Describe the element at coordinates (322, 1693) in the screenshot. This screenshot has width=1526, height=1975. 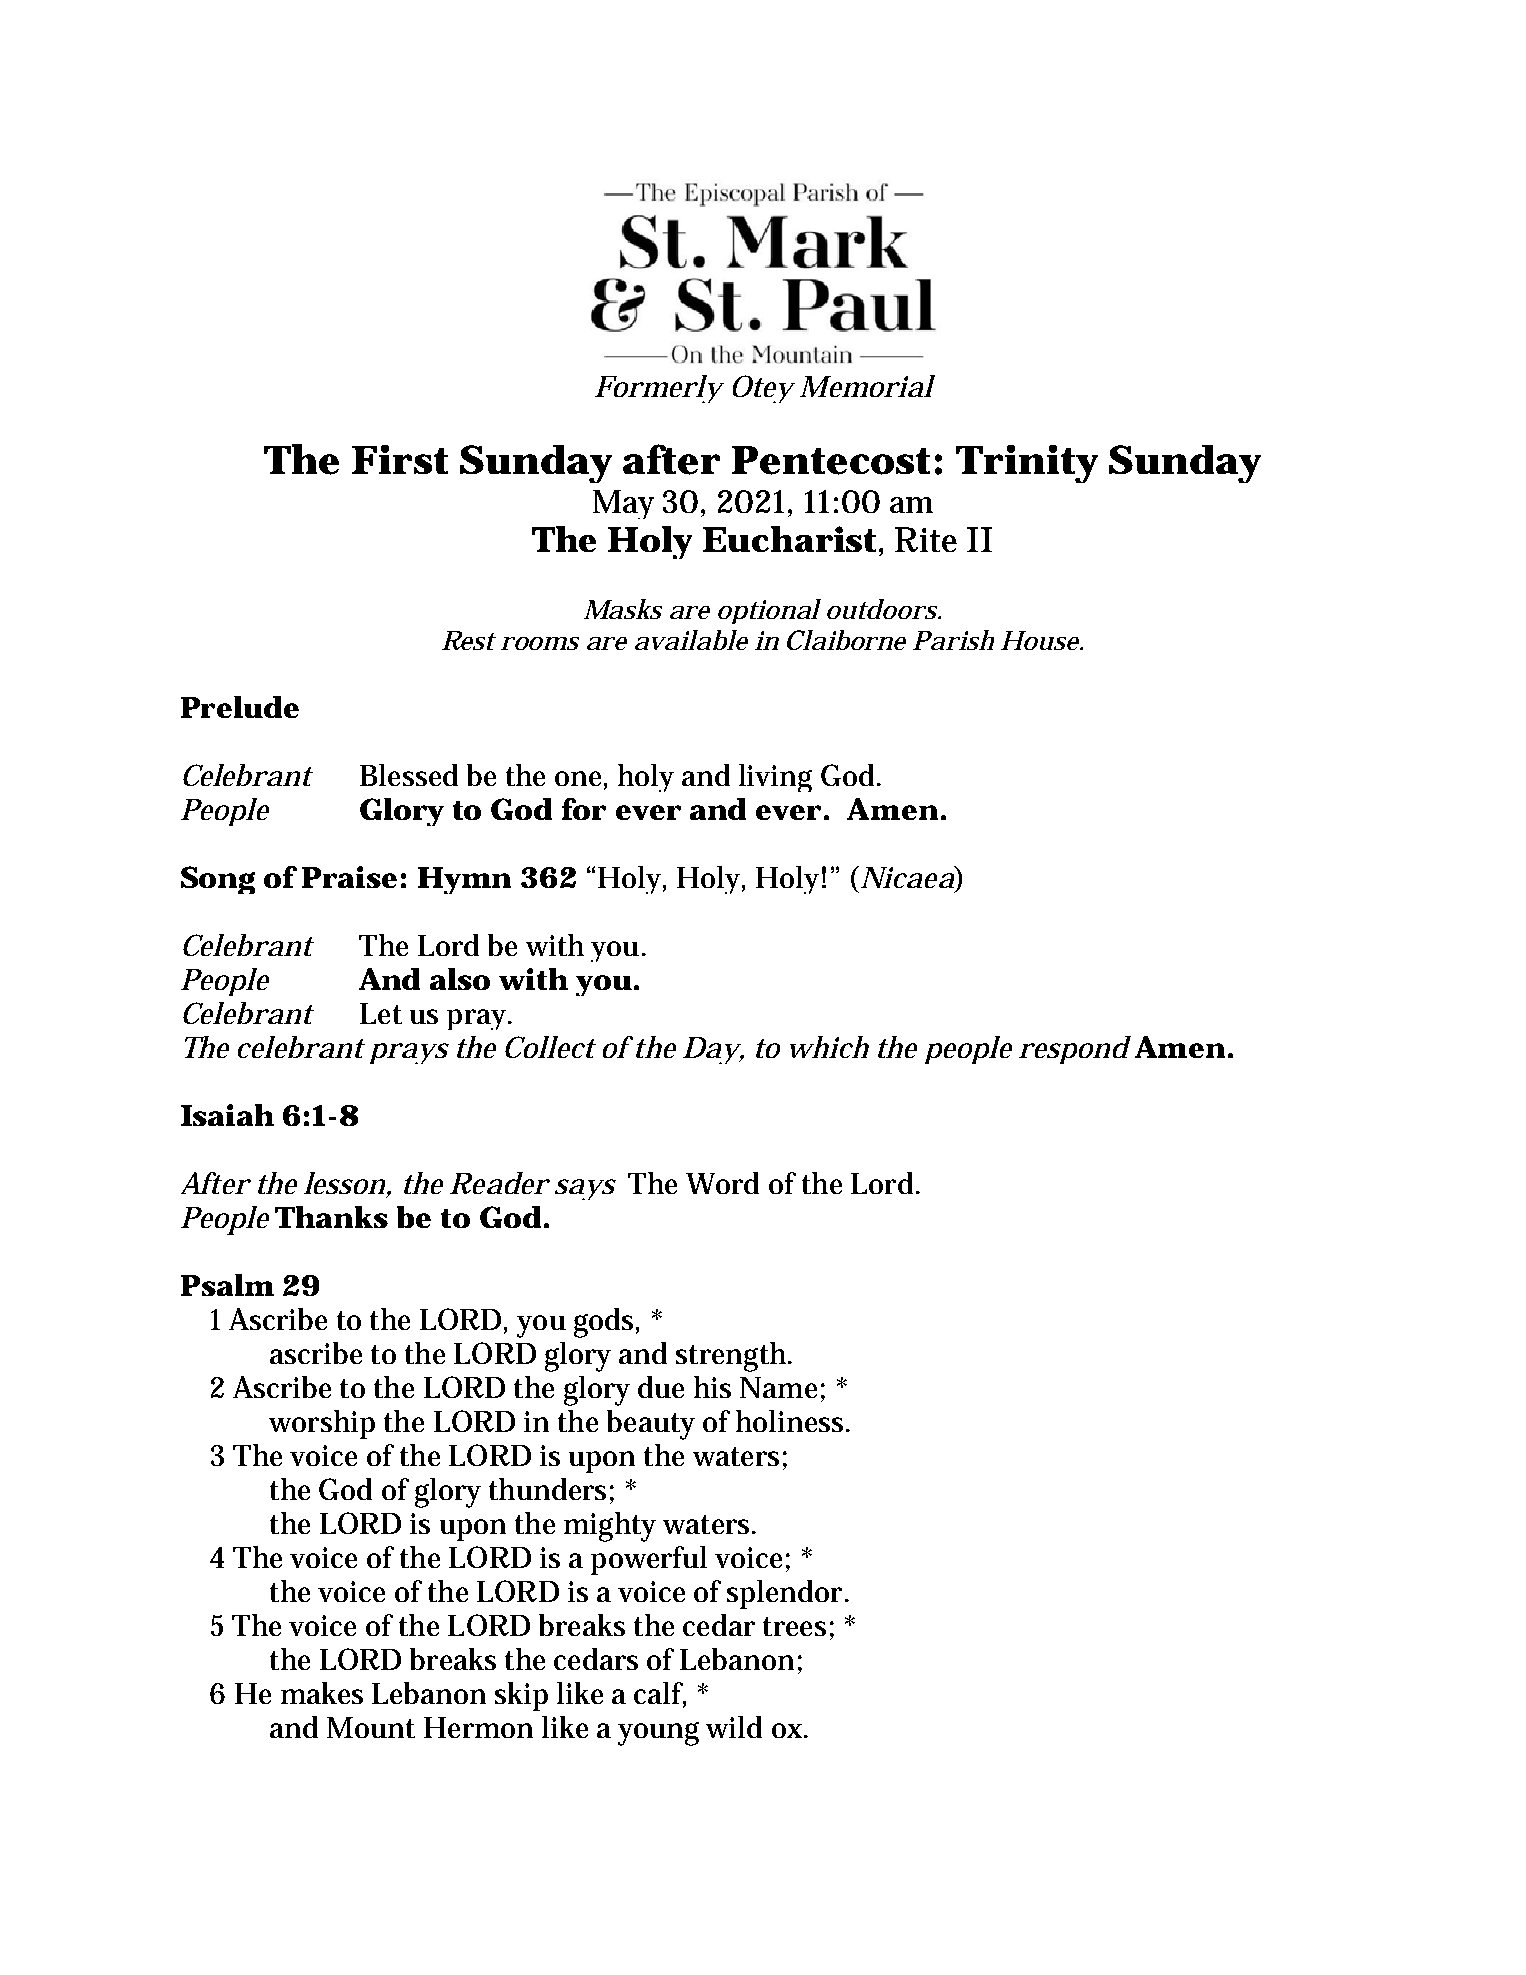
I see `makes` at that location.
